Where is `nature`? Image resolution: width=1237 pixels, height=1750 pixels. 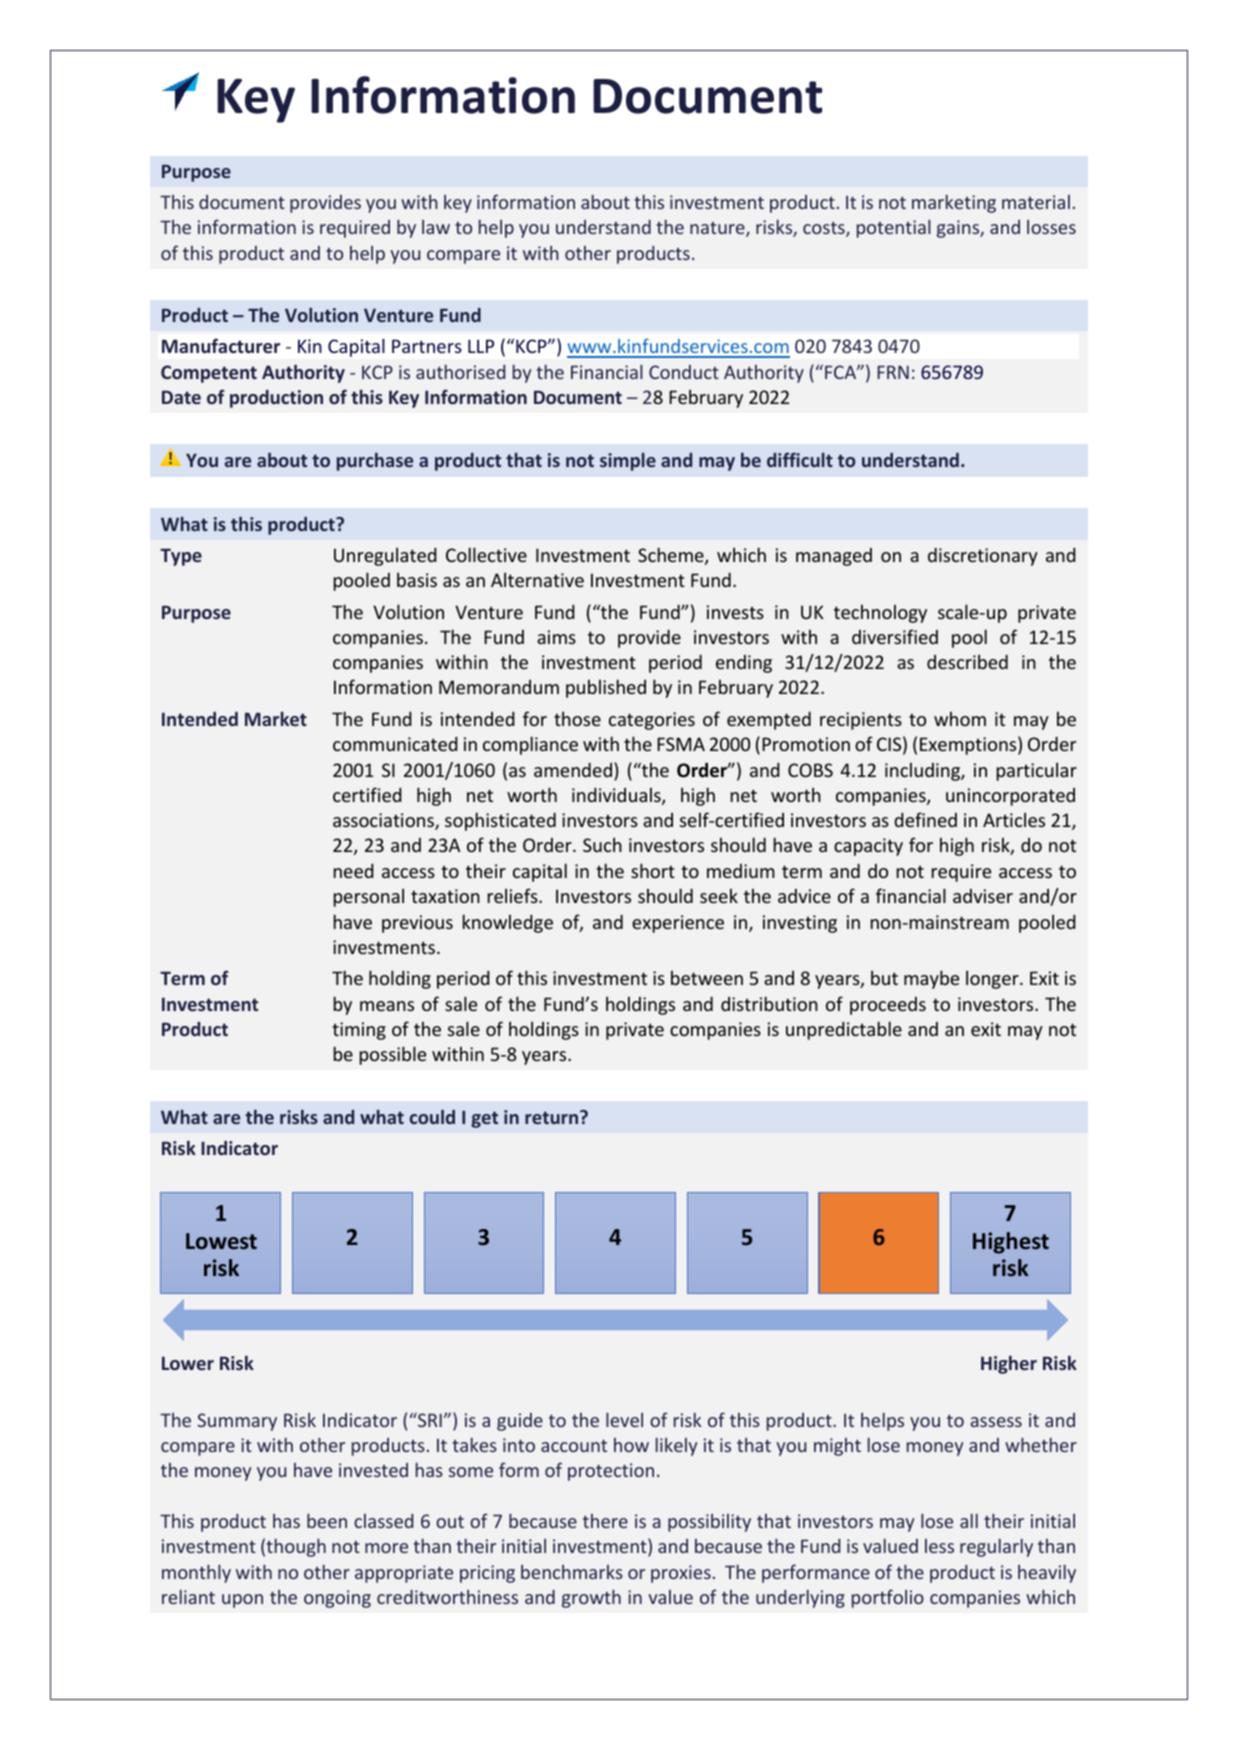 nature is located at coordinates (718, 229).
